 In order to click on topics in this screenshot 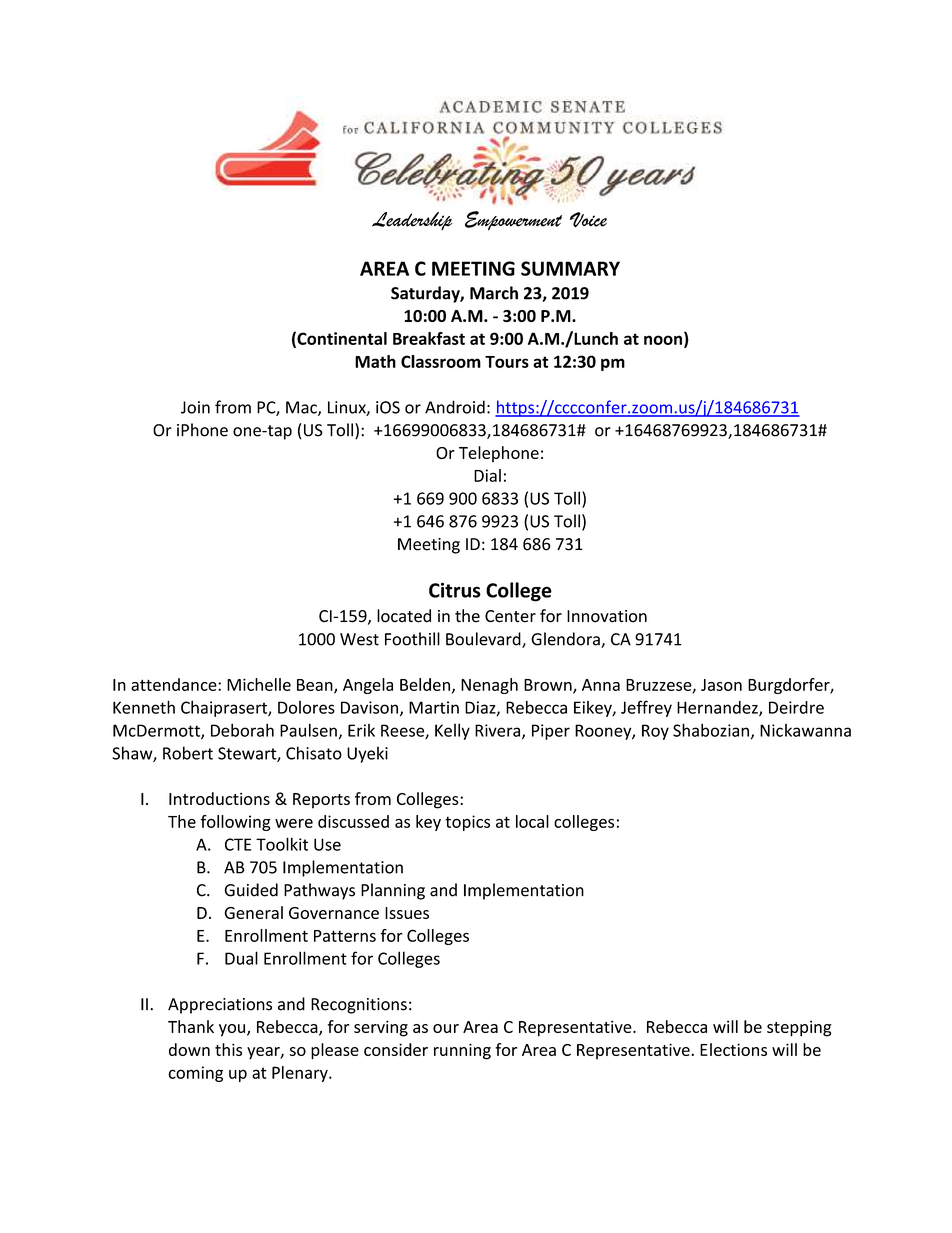, I will do `click(467, 823)`.
